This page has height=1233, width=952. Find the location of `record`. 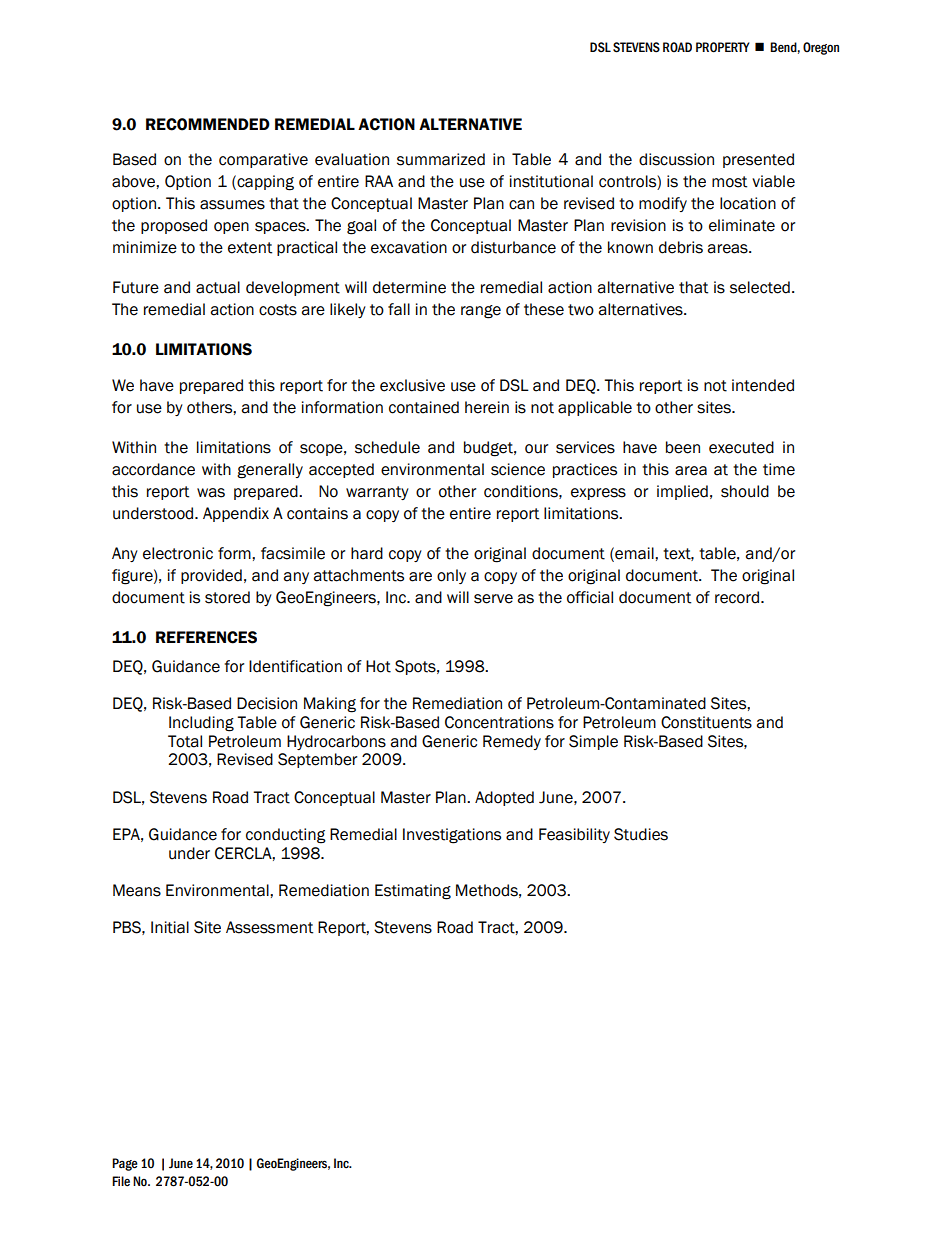

record is located at coordinates (737, 597).
